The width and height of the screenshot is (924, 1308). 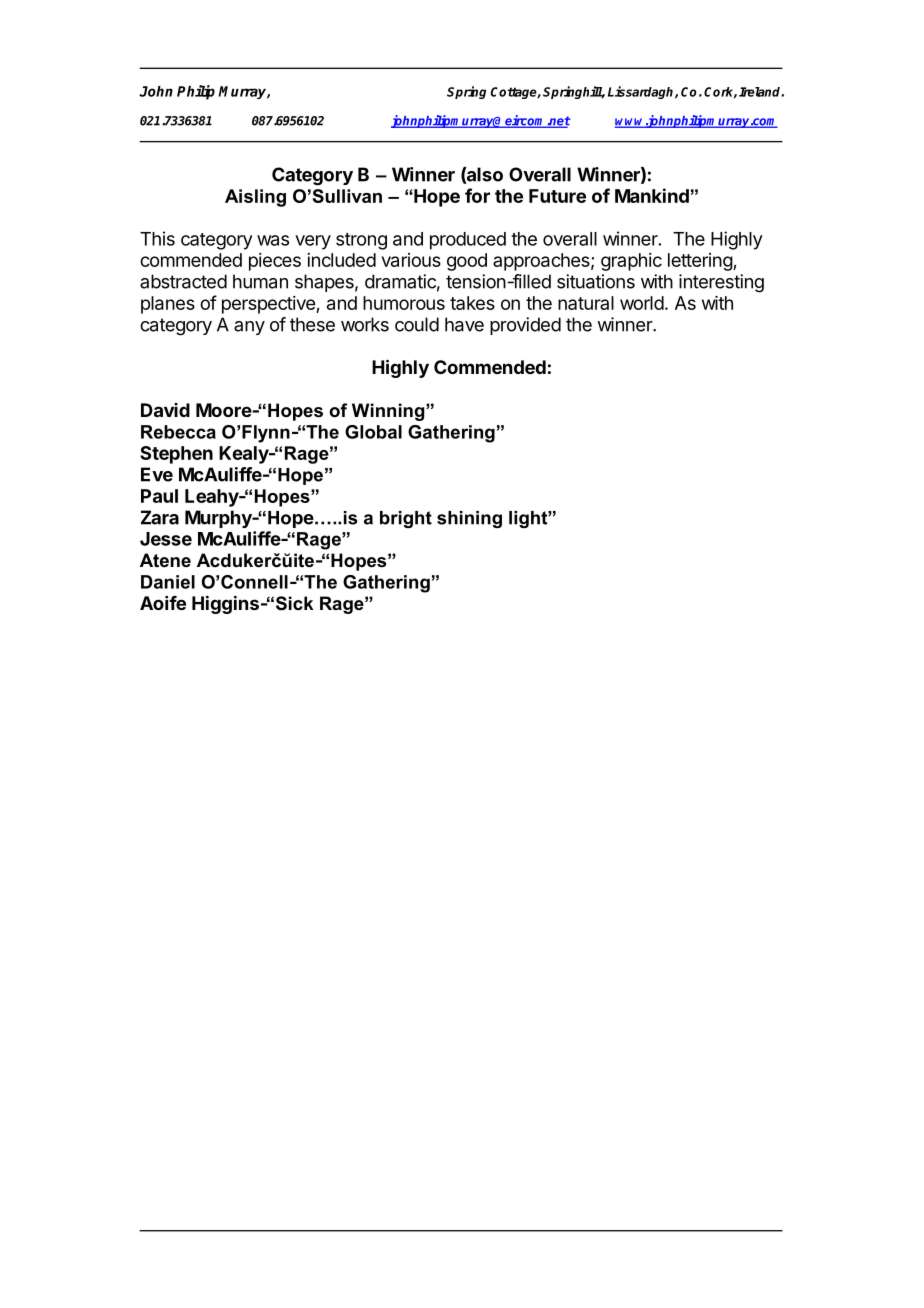 What do you see at coordinates (469, 519) in the screenshot?
I see `shining` at bounding box center [469, 519].
